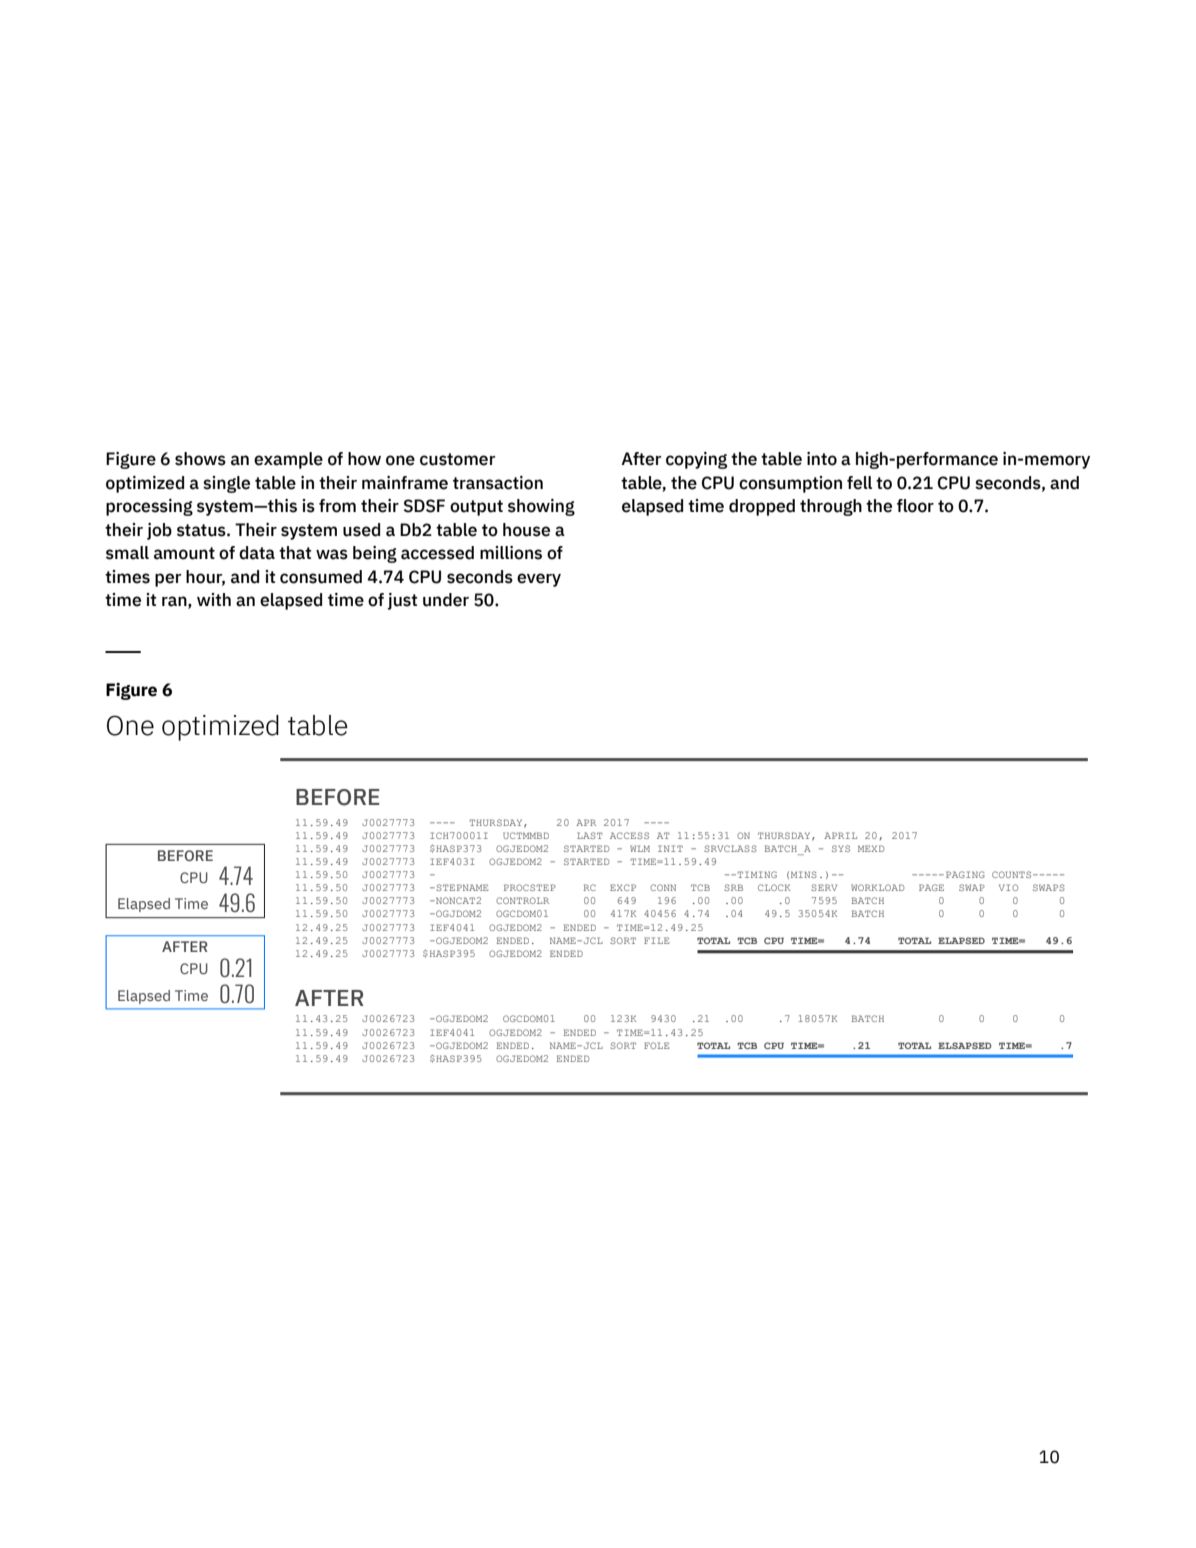 This page has width=1196, height=1548. What do you see at coordinates (226, 484) in the page?
I see `single` at bounding box center [226, 484].
